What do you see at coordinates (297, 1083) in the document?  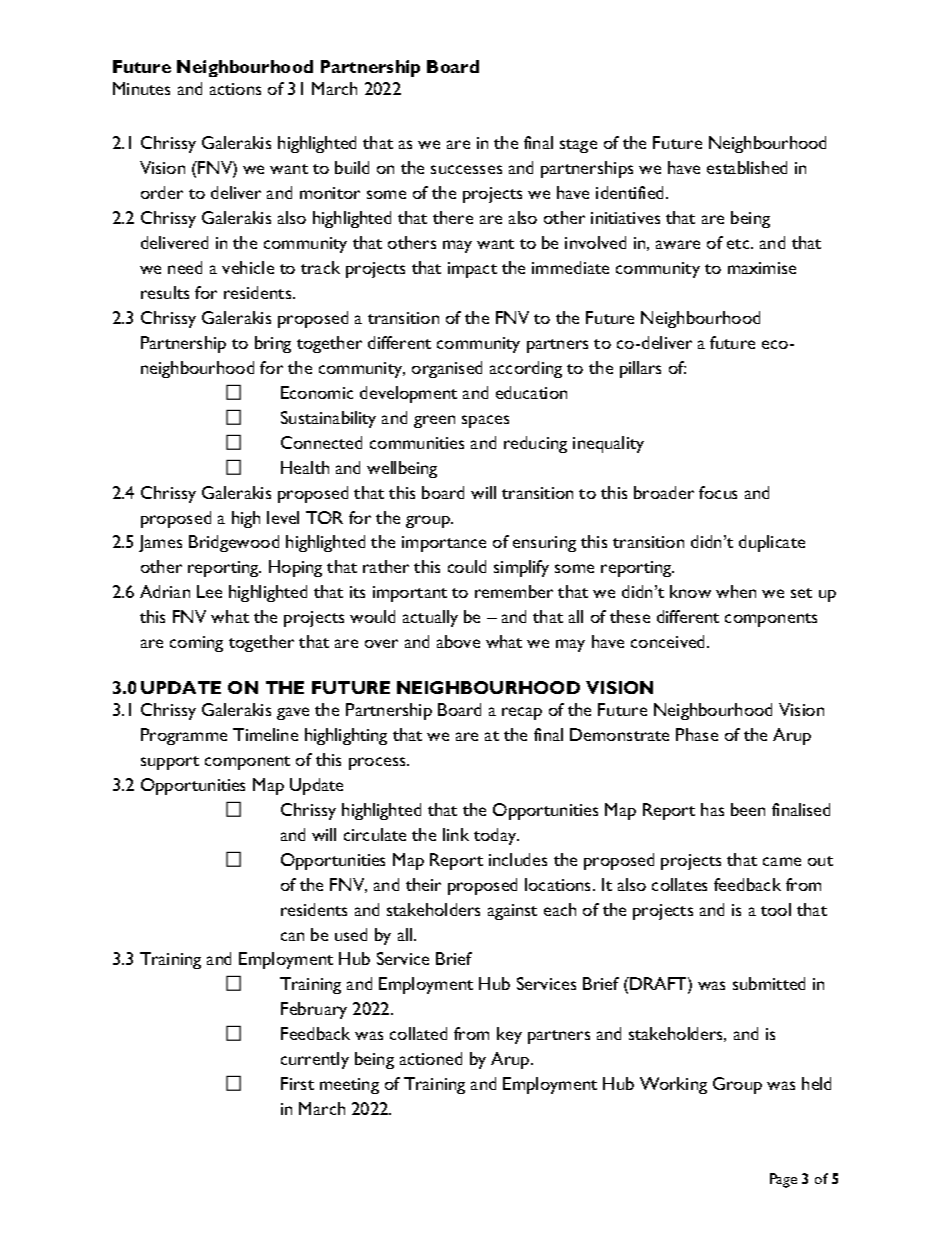 I see `First` at bounding box center [297, 1083].
